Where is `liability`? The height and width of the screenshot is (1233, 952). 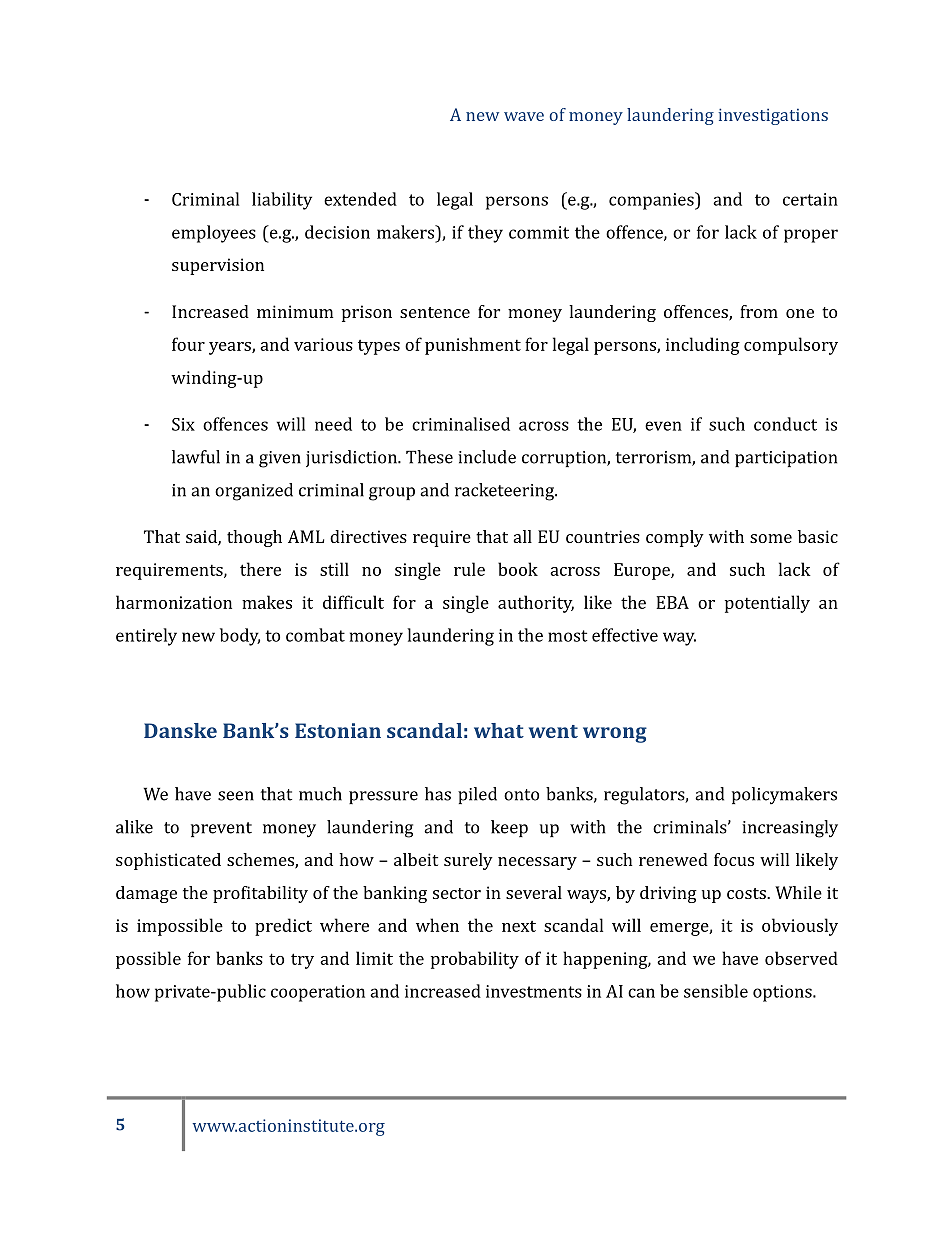 liability is located at coordinates (282, 201).
